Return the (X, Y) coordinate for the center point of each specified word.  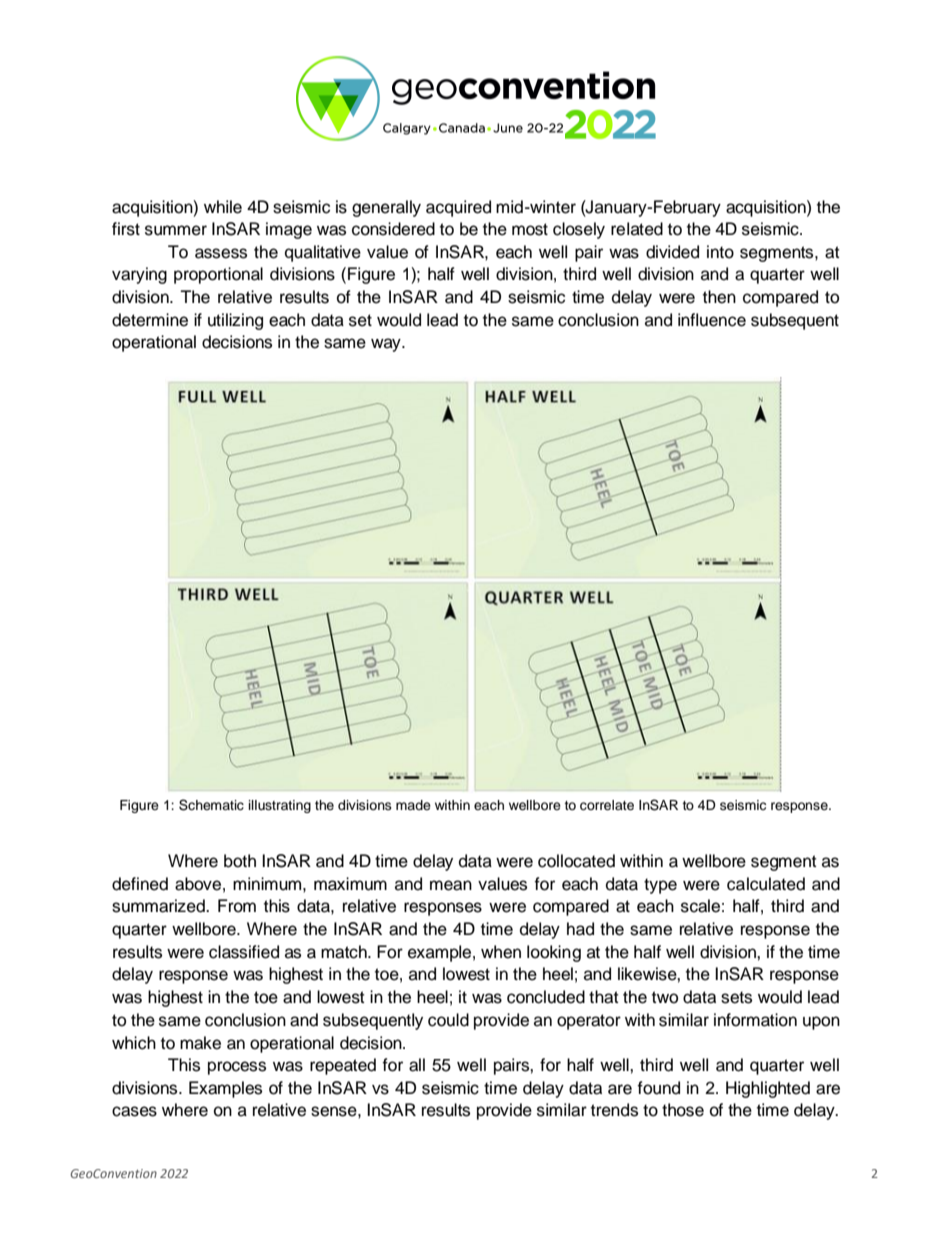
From (237, 906)
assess (221, 253)
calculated (766, 884)
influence (712, 320)
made (413, 805)
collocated (576, 861)
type (660, 886)
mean (451, 885)
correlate (607, 805)
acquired (458, 208)
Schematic (211, 805)
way (387, 345)
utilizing (235, 321)
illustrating (280, 806)
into (720, 252)
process (237, 1068)
